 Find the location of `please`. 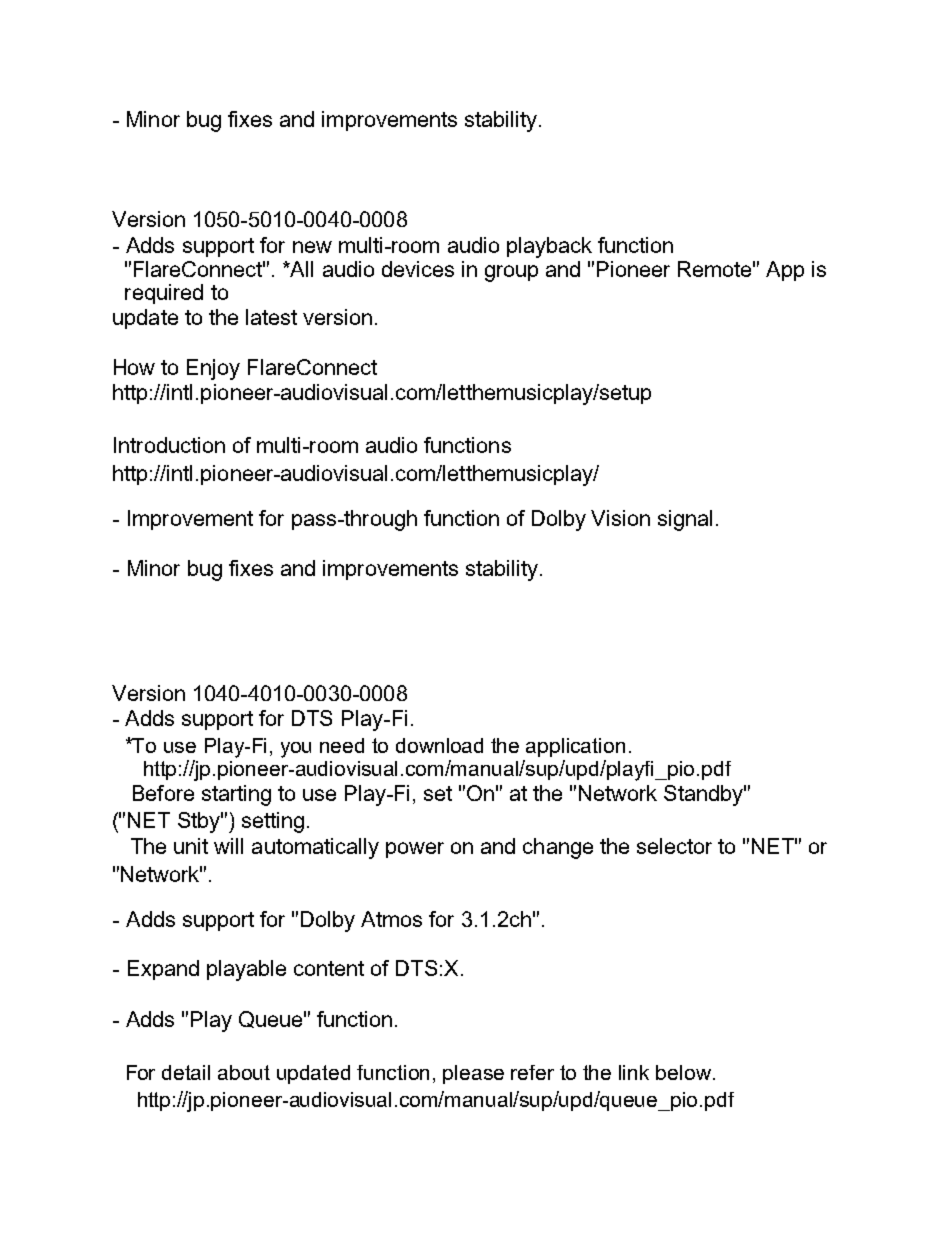

please is located at coordinates (473, 1074).
